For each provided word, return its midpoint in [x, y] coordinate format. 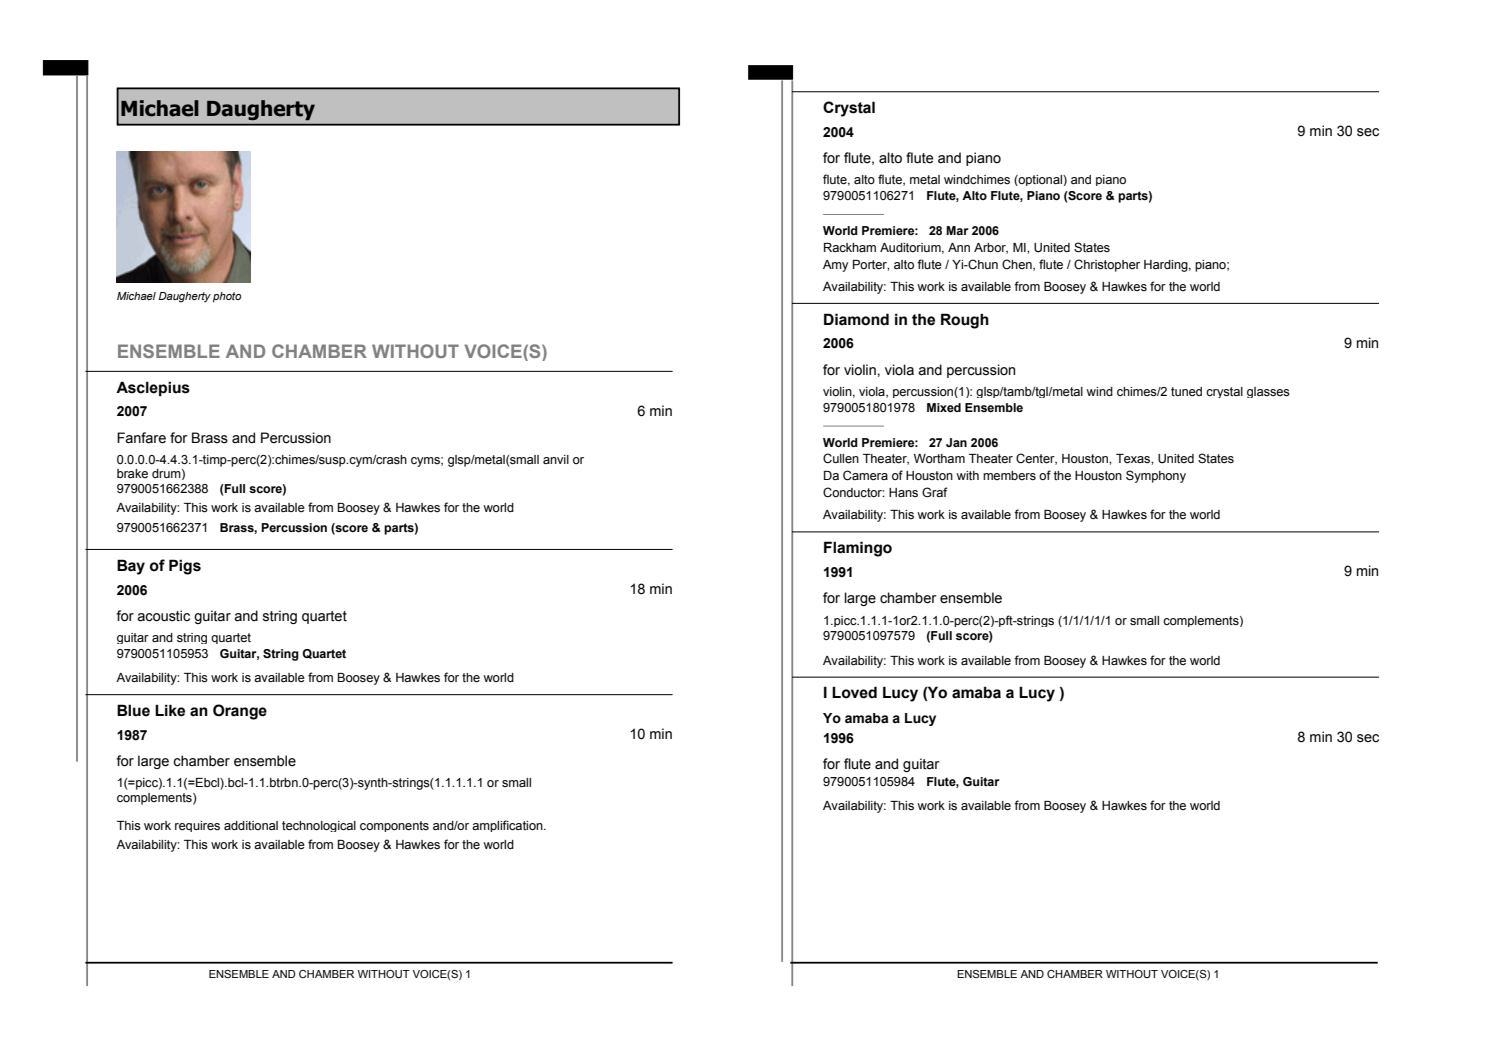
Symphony [1156, 476]
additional [251, 825]
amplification [508, 826]
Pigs [185, 567]
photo [227, 297]
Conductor [854, 492]
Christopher [1107, 265]
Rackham [850, 247]
